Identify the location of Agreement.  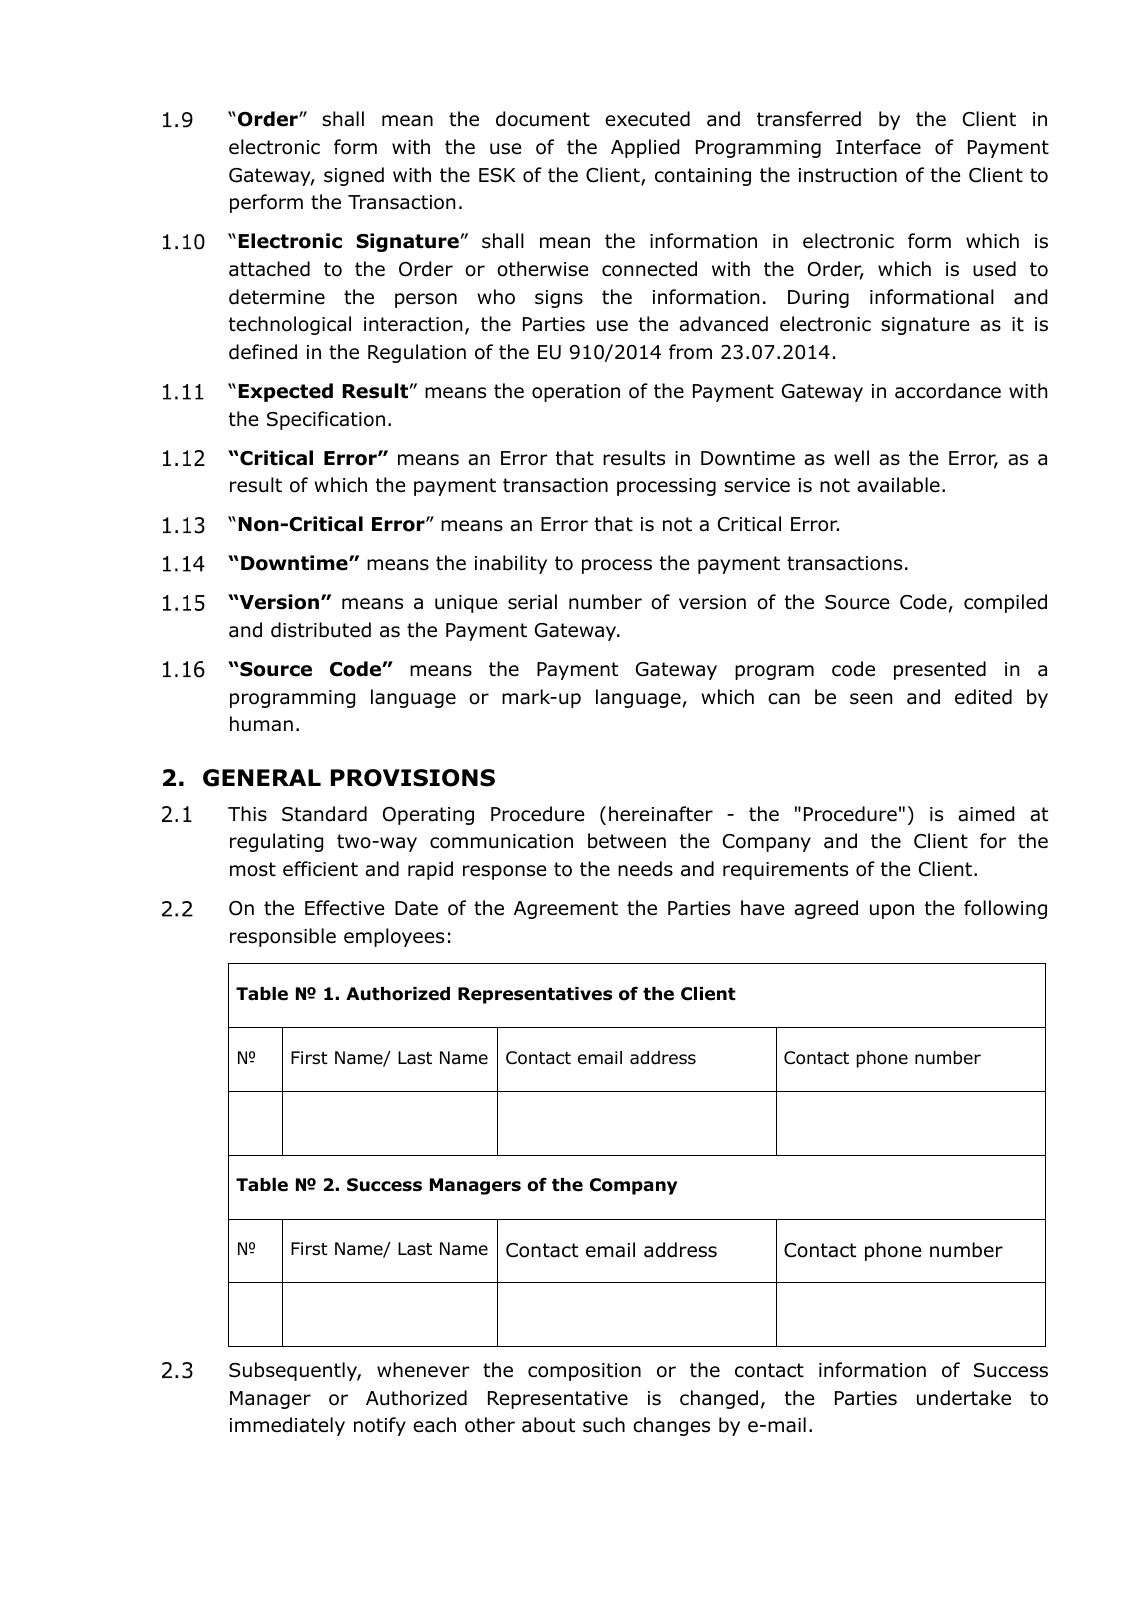
(566, 910).
